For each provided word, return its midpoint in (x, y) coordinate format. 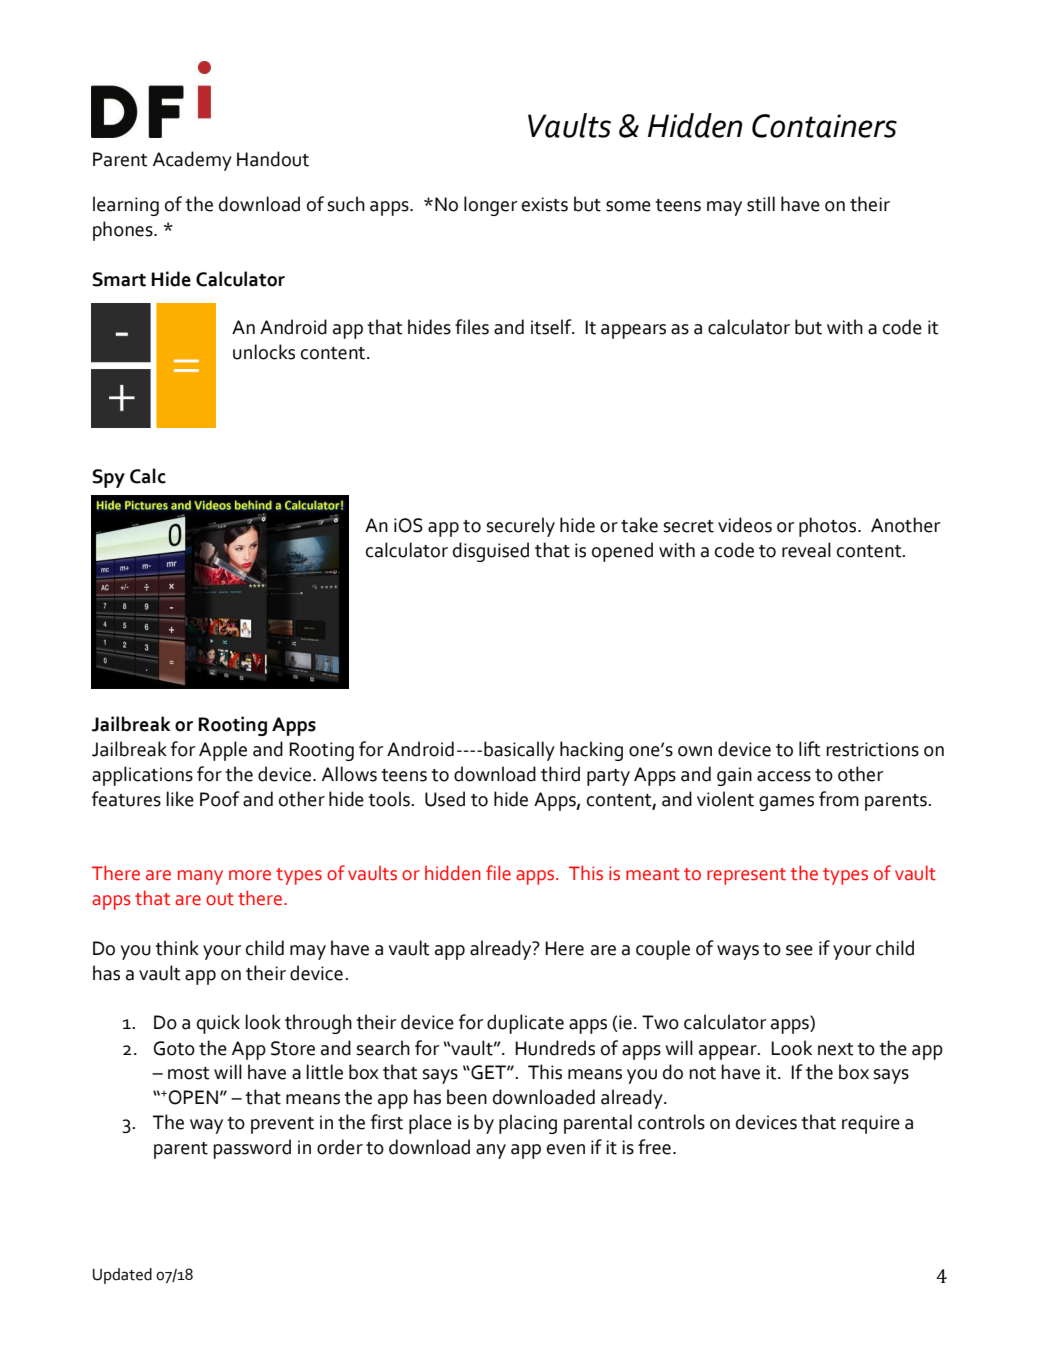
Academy (192, 161)
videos (745, 525)
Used (445, 799)
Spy (109, 478)
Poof (220, 799)
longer (491, 206)
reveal (806, 550)
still (761, 204)
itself (552, 327)
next (836, 1049)
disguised (491, 552)
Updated (122, 1276)
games (786, 803)
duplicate (525, 1024)
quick (218, 1024)
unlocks (264, 352)
